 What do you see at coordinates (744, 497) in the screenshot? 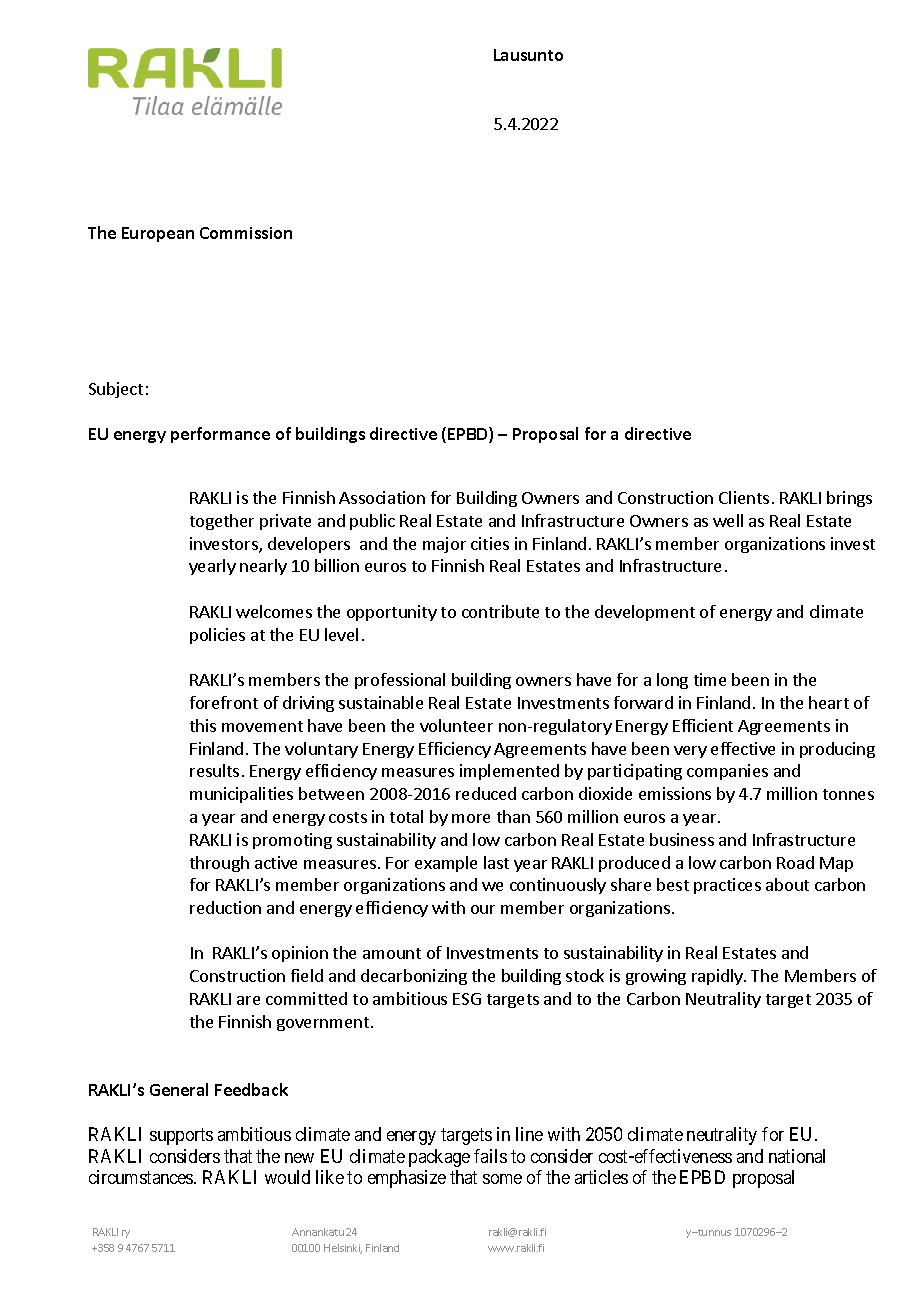
I see `Clients` at bounding box center [744, 497].
